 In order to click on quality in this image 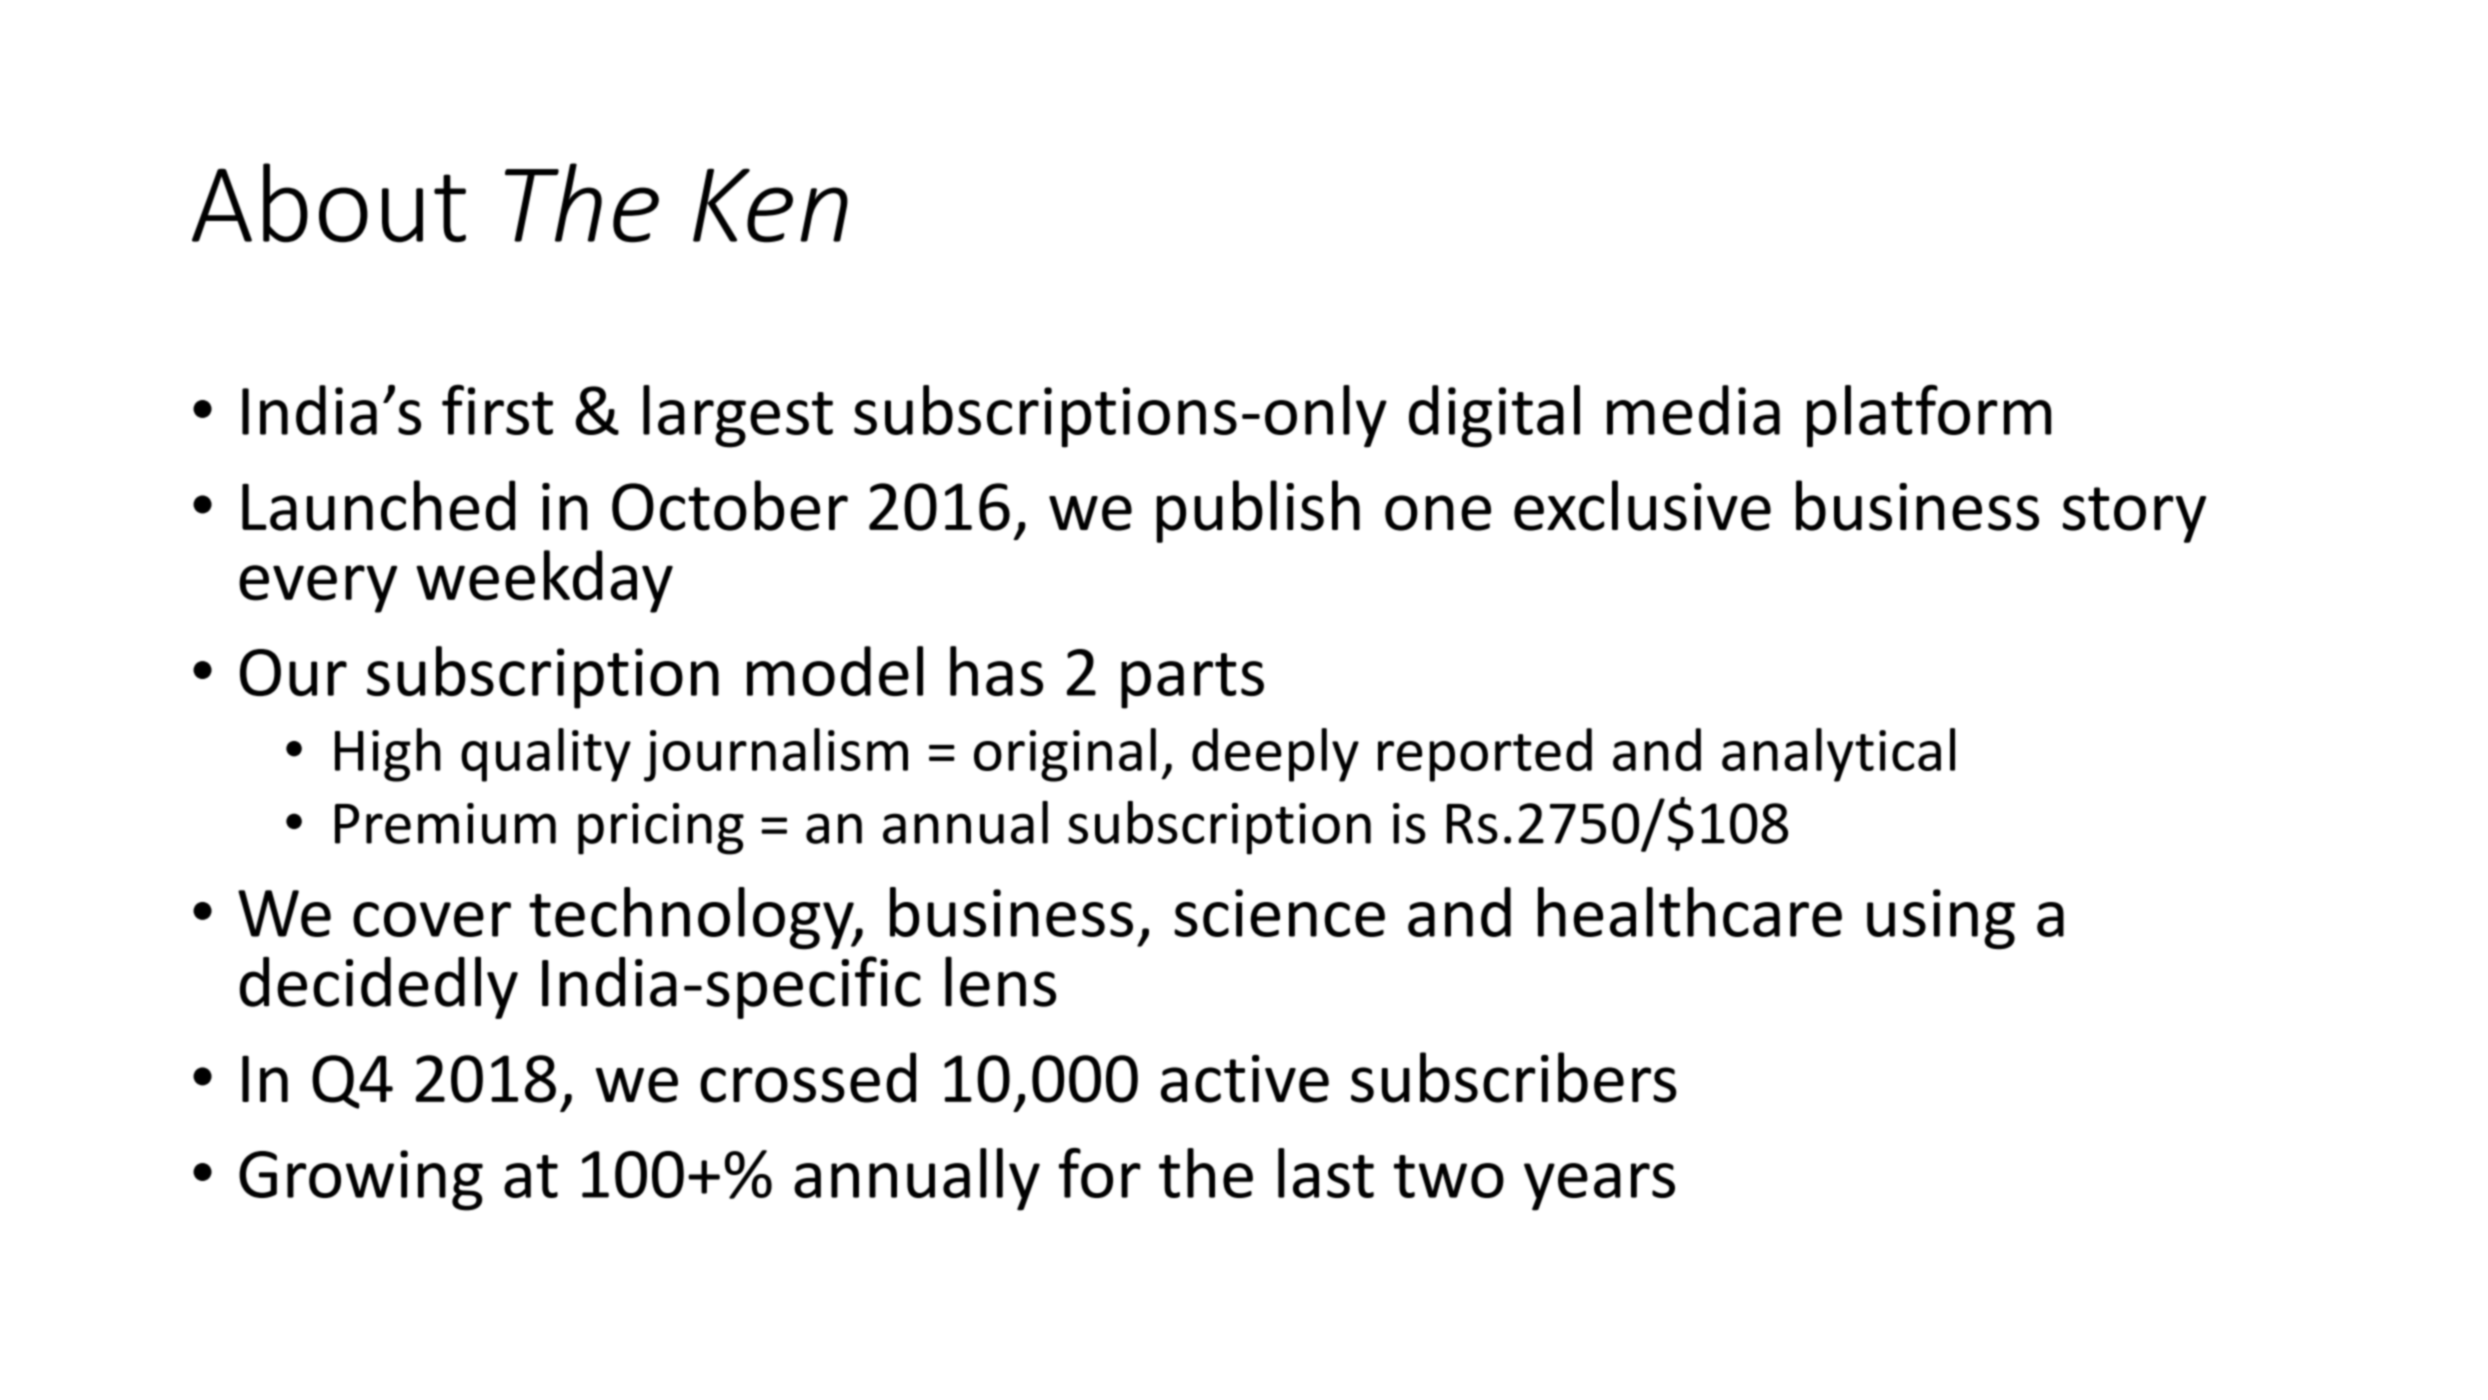, I will do `click(546, 755)`.
